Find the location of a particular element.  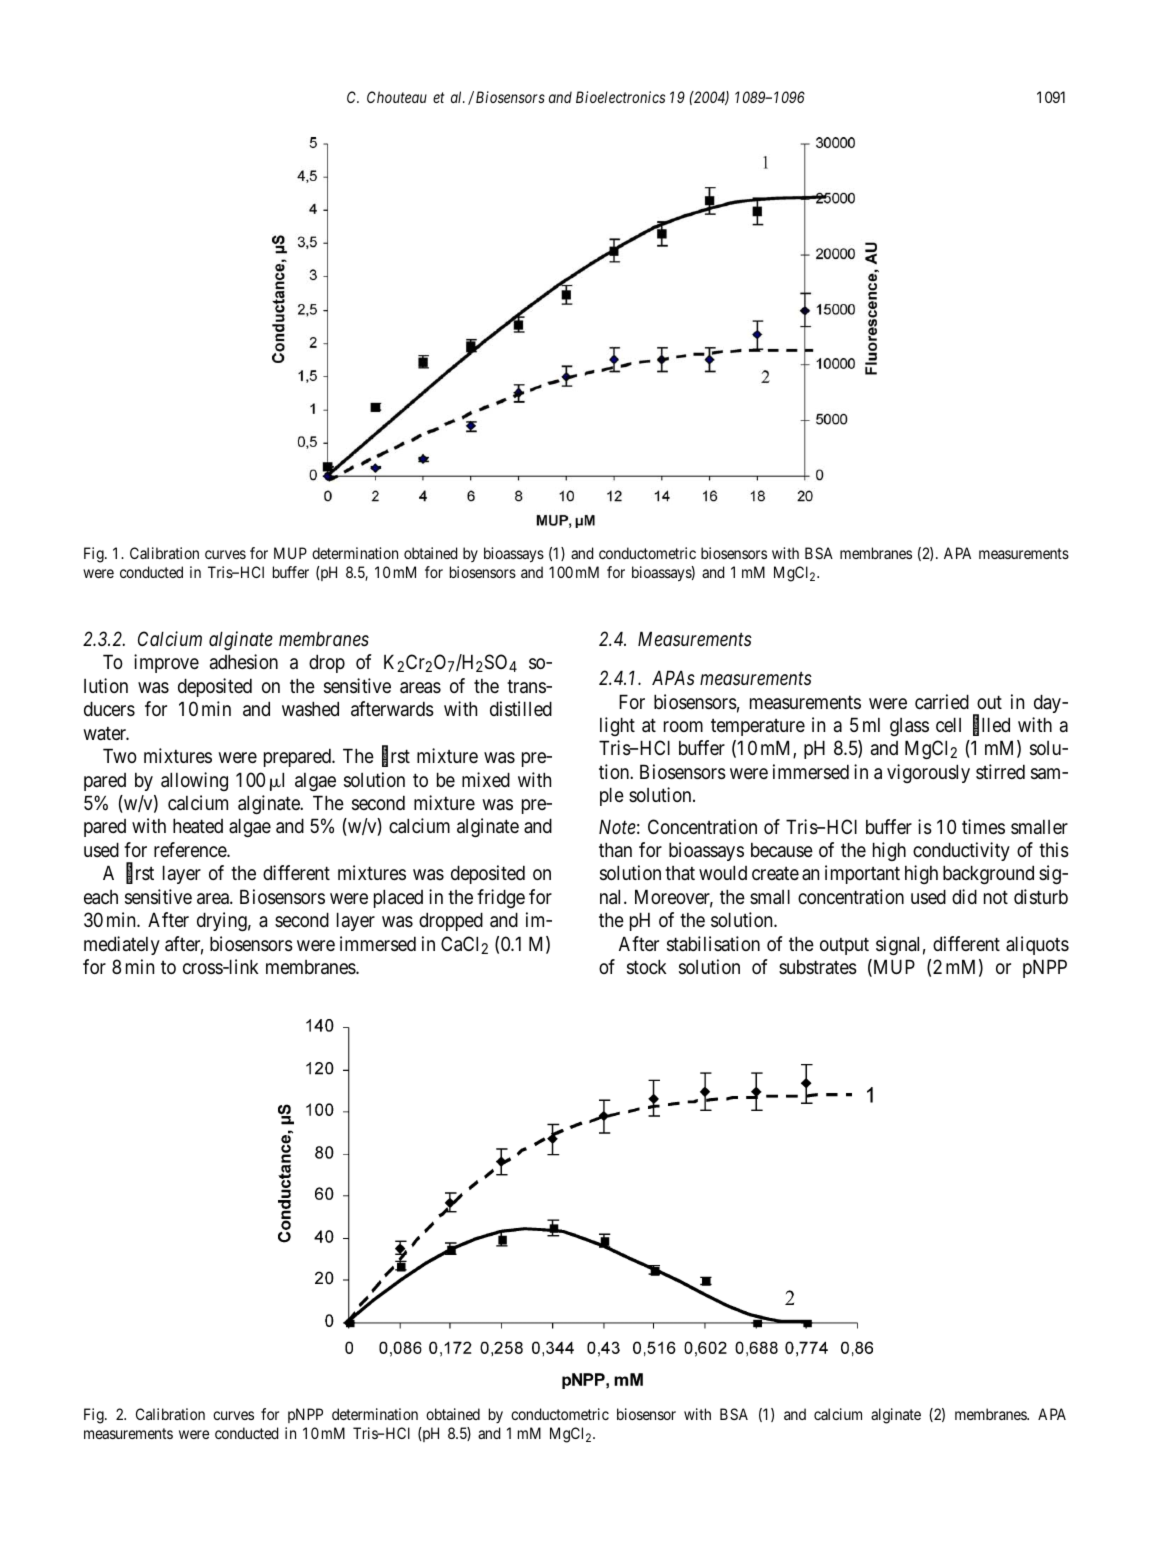

carried is located at coordinates (942, 702).
